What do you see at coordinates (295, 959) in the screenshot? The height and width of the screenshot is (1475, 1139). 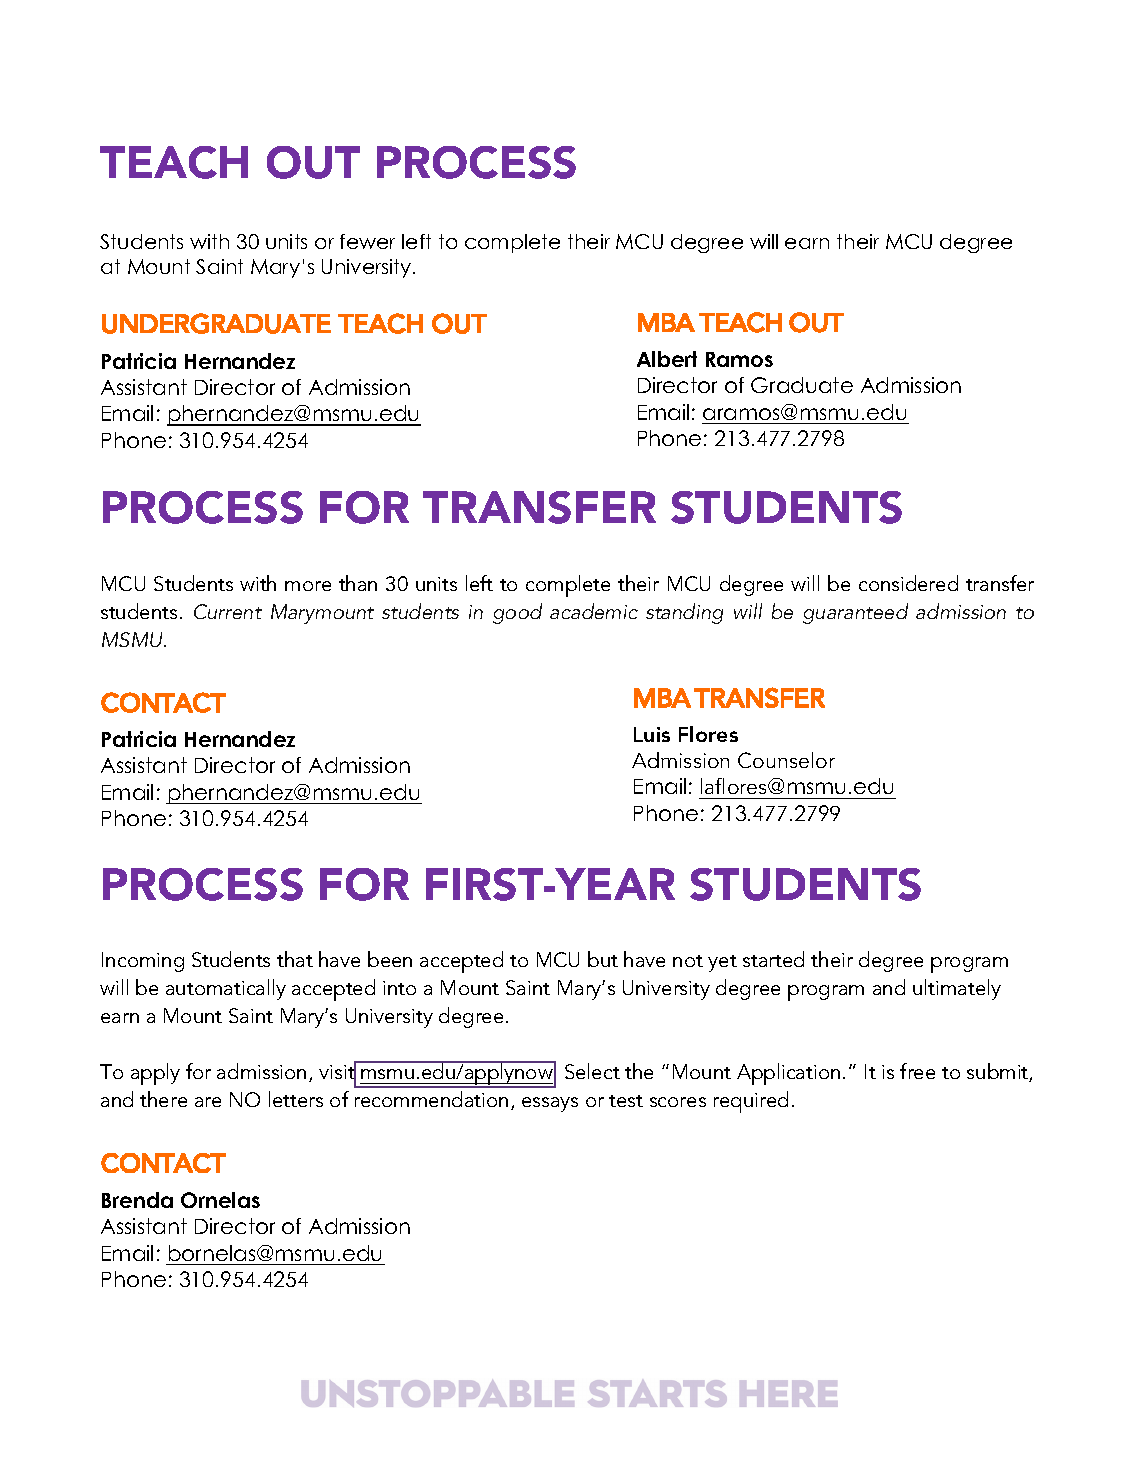 I see `that` at bounding box center [295, 959].
